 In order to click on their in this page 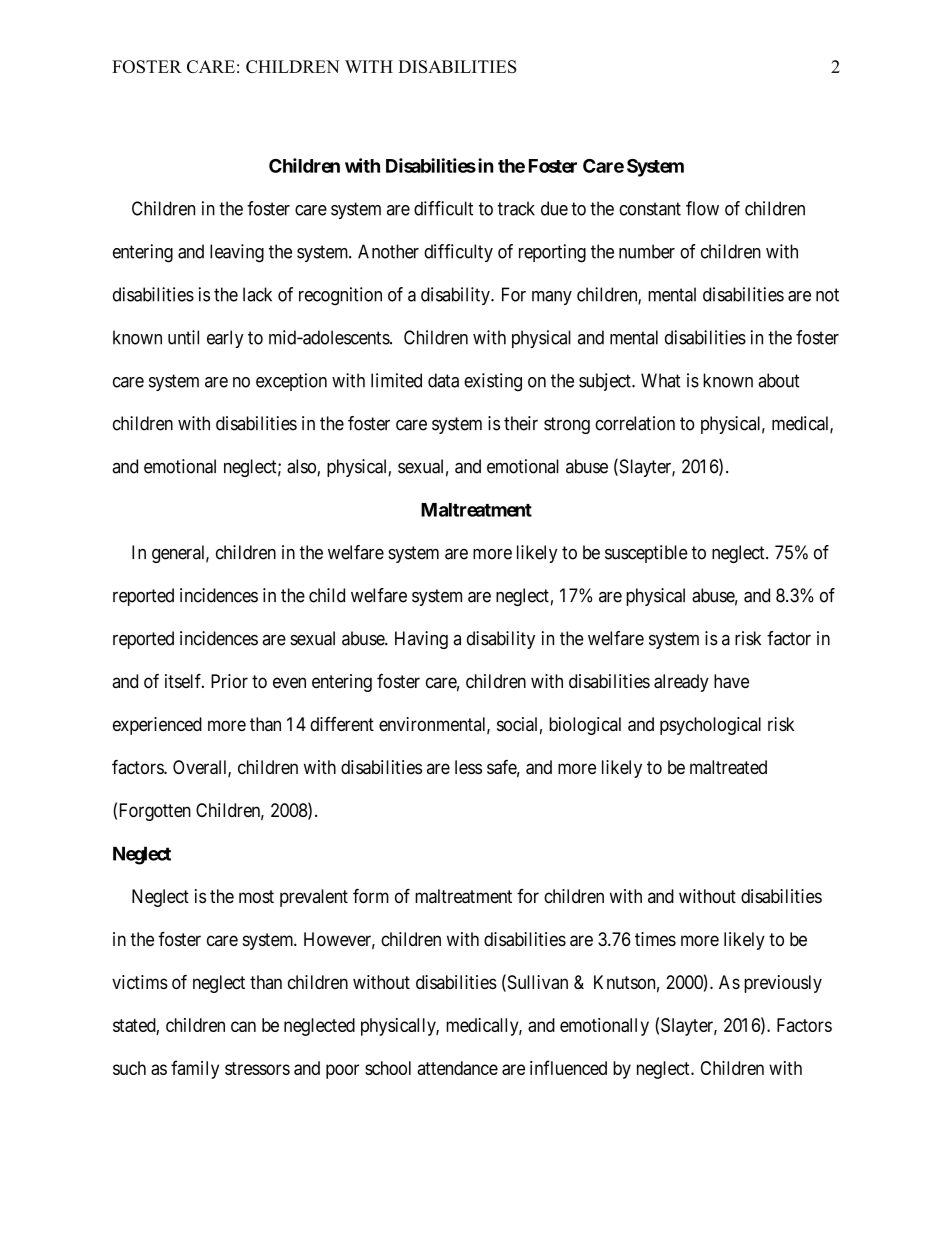, I will do `click(521, 423)`.
